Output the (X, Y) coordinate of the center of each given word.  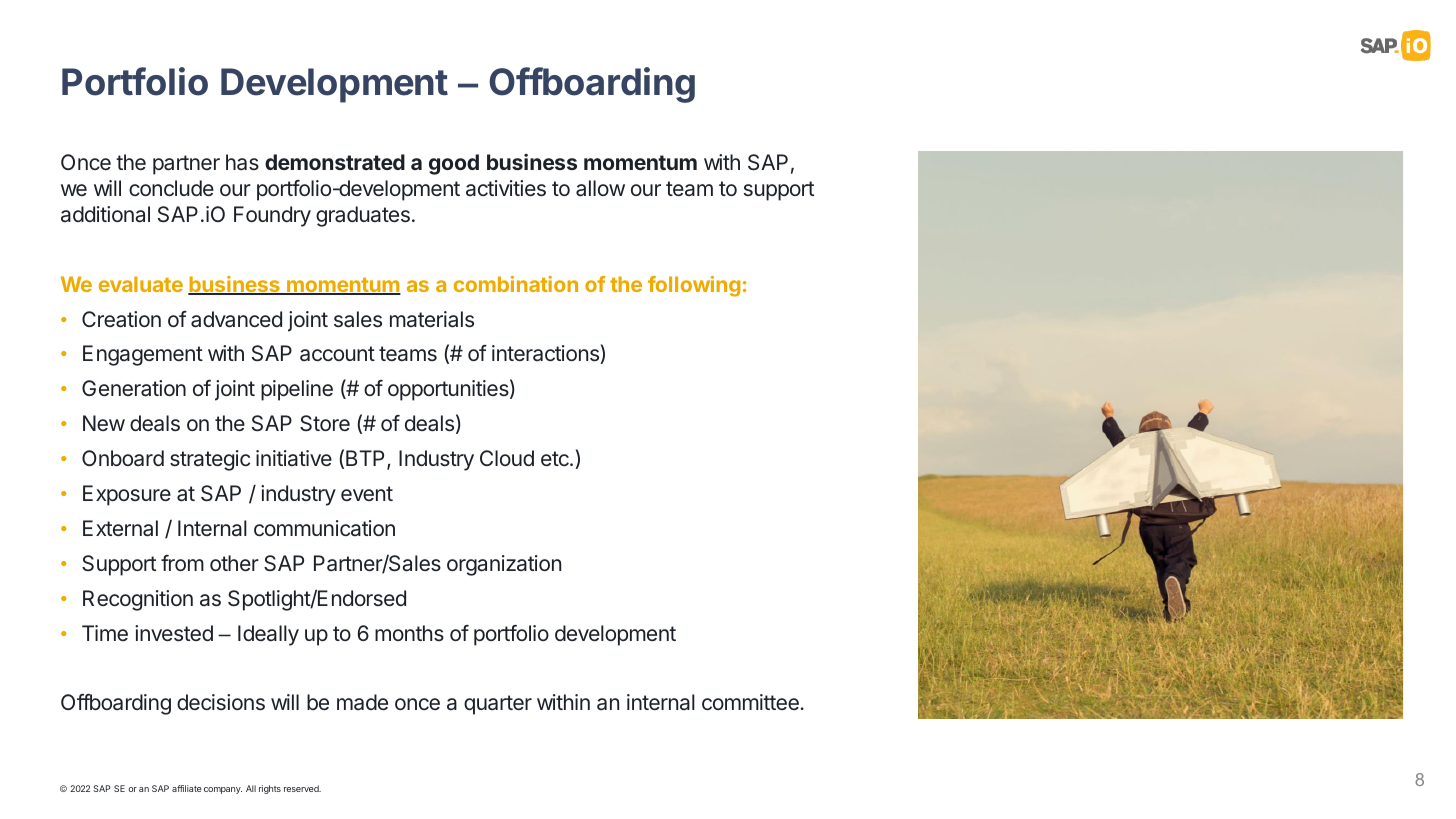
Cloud (507, 458)
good (454, 164)
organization (504, 565)
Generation (134, 388)
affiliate (187, 788)
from (182, 563)
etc (556, 458)
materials (432, 319)
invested (174, 633)
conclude (171, 188)
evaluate (141, 284)
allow (600, 188)
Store (325, 423)
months (409, 633)
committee (751, 702)
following (694, 286)
